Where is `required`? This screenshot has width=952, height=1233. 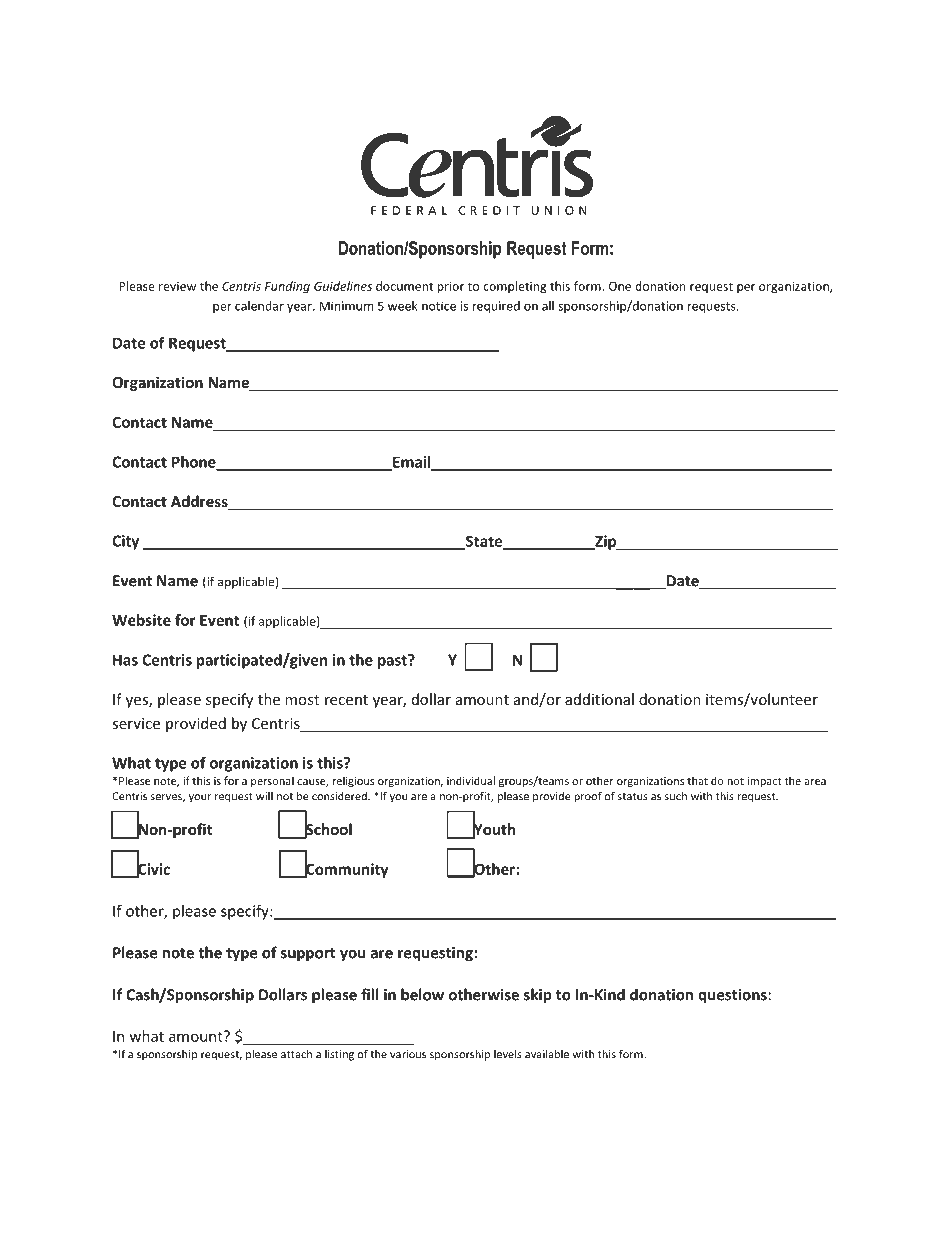
required is located at coordinates (496, 307).
